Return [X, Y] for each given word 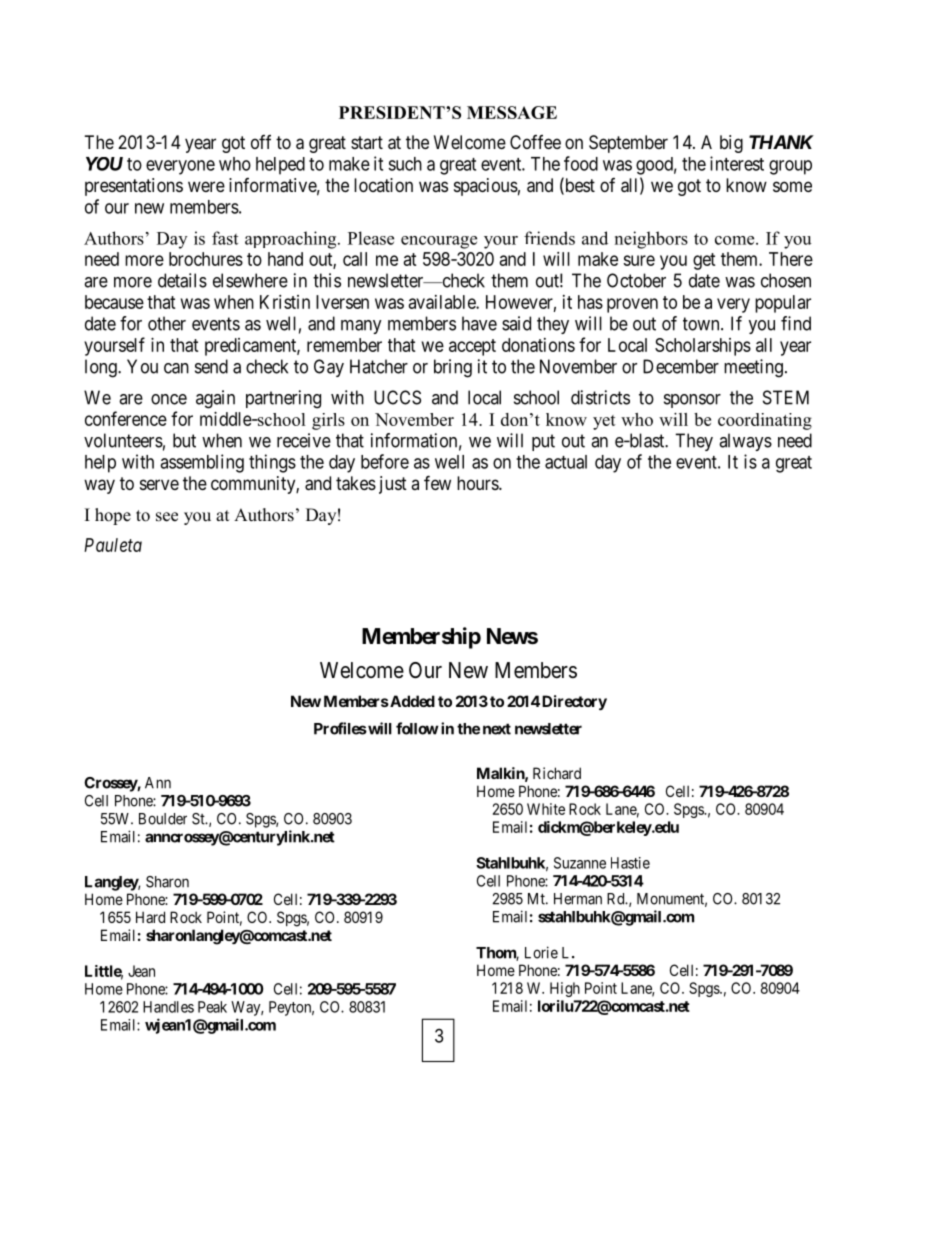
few [437, 482]
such [405, 164]
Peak [212, 1007]
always [745, 442]
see [167, 517]
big [731, 144]
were [206, 186]
